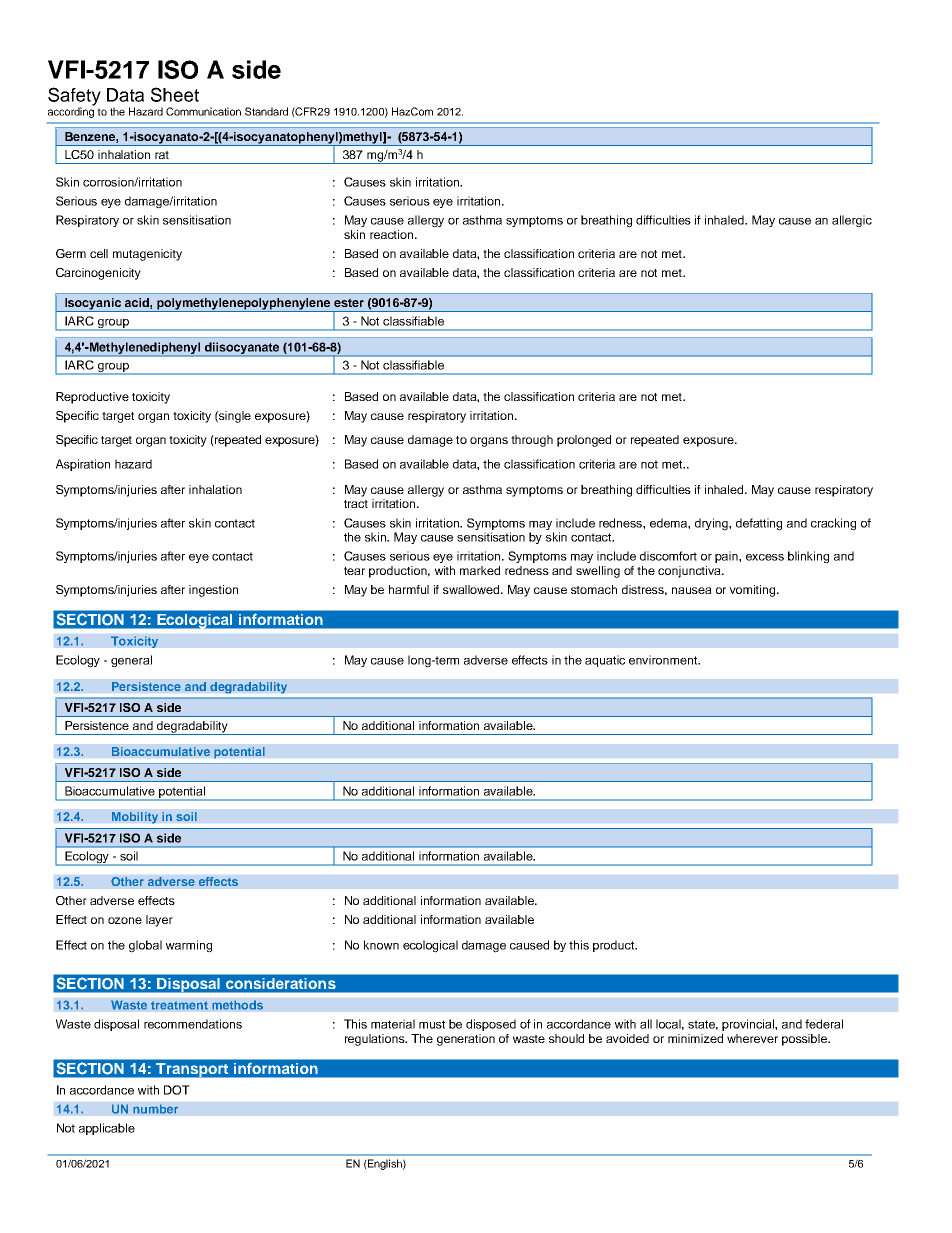 The image size is (952, 1233). What do you see at coordinates (393, 234) in the page?
I see `reaction` at bounding box center [393, 234].
